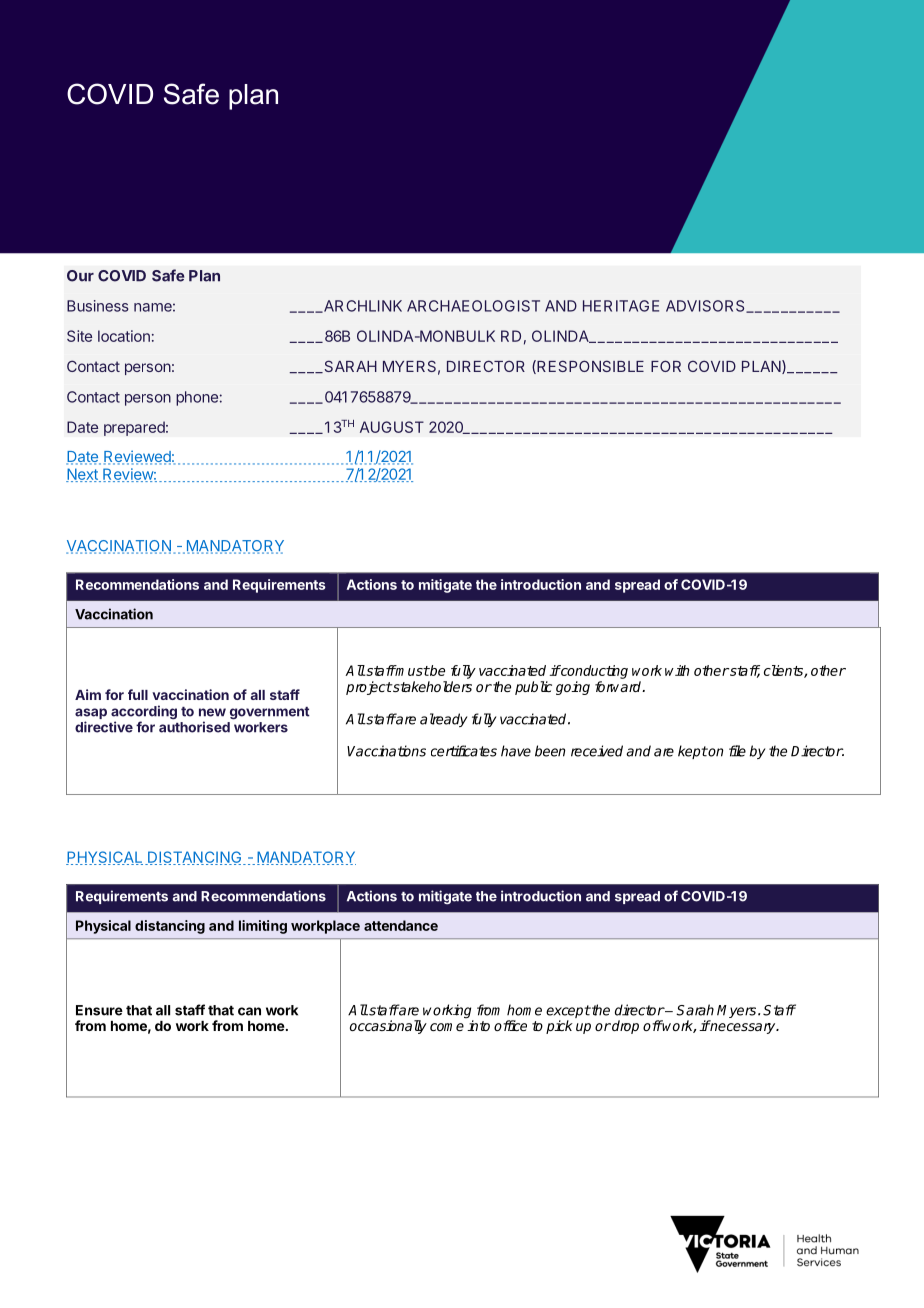 The width and height of the screenshot is (924, 1308). I want to click on Next, so click(83, 475).
